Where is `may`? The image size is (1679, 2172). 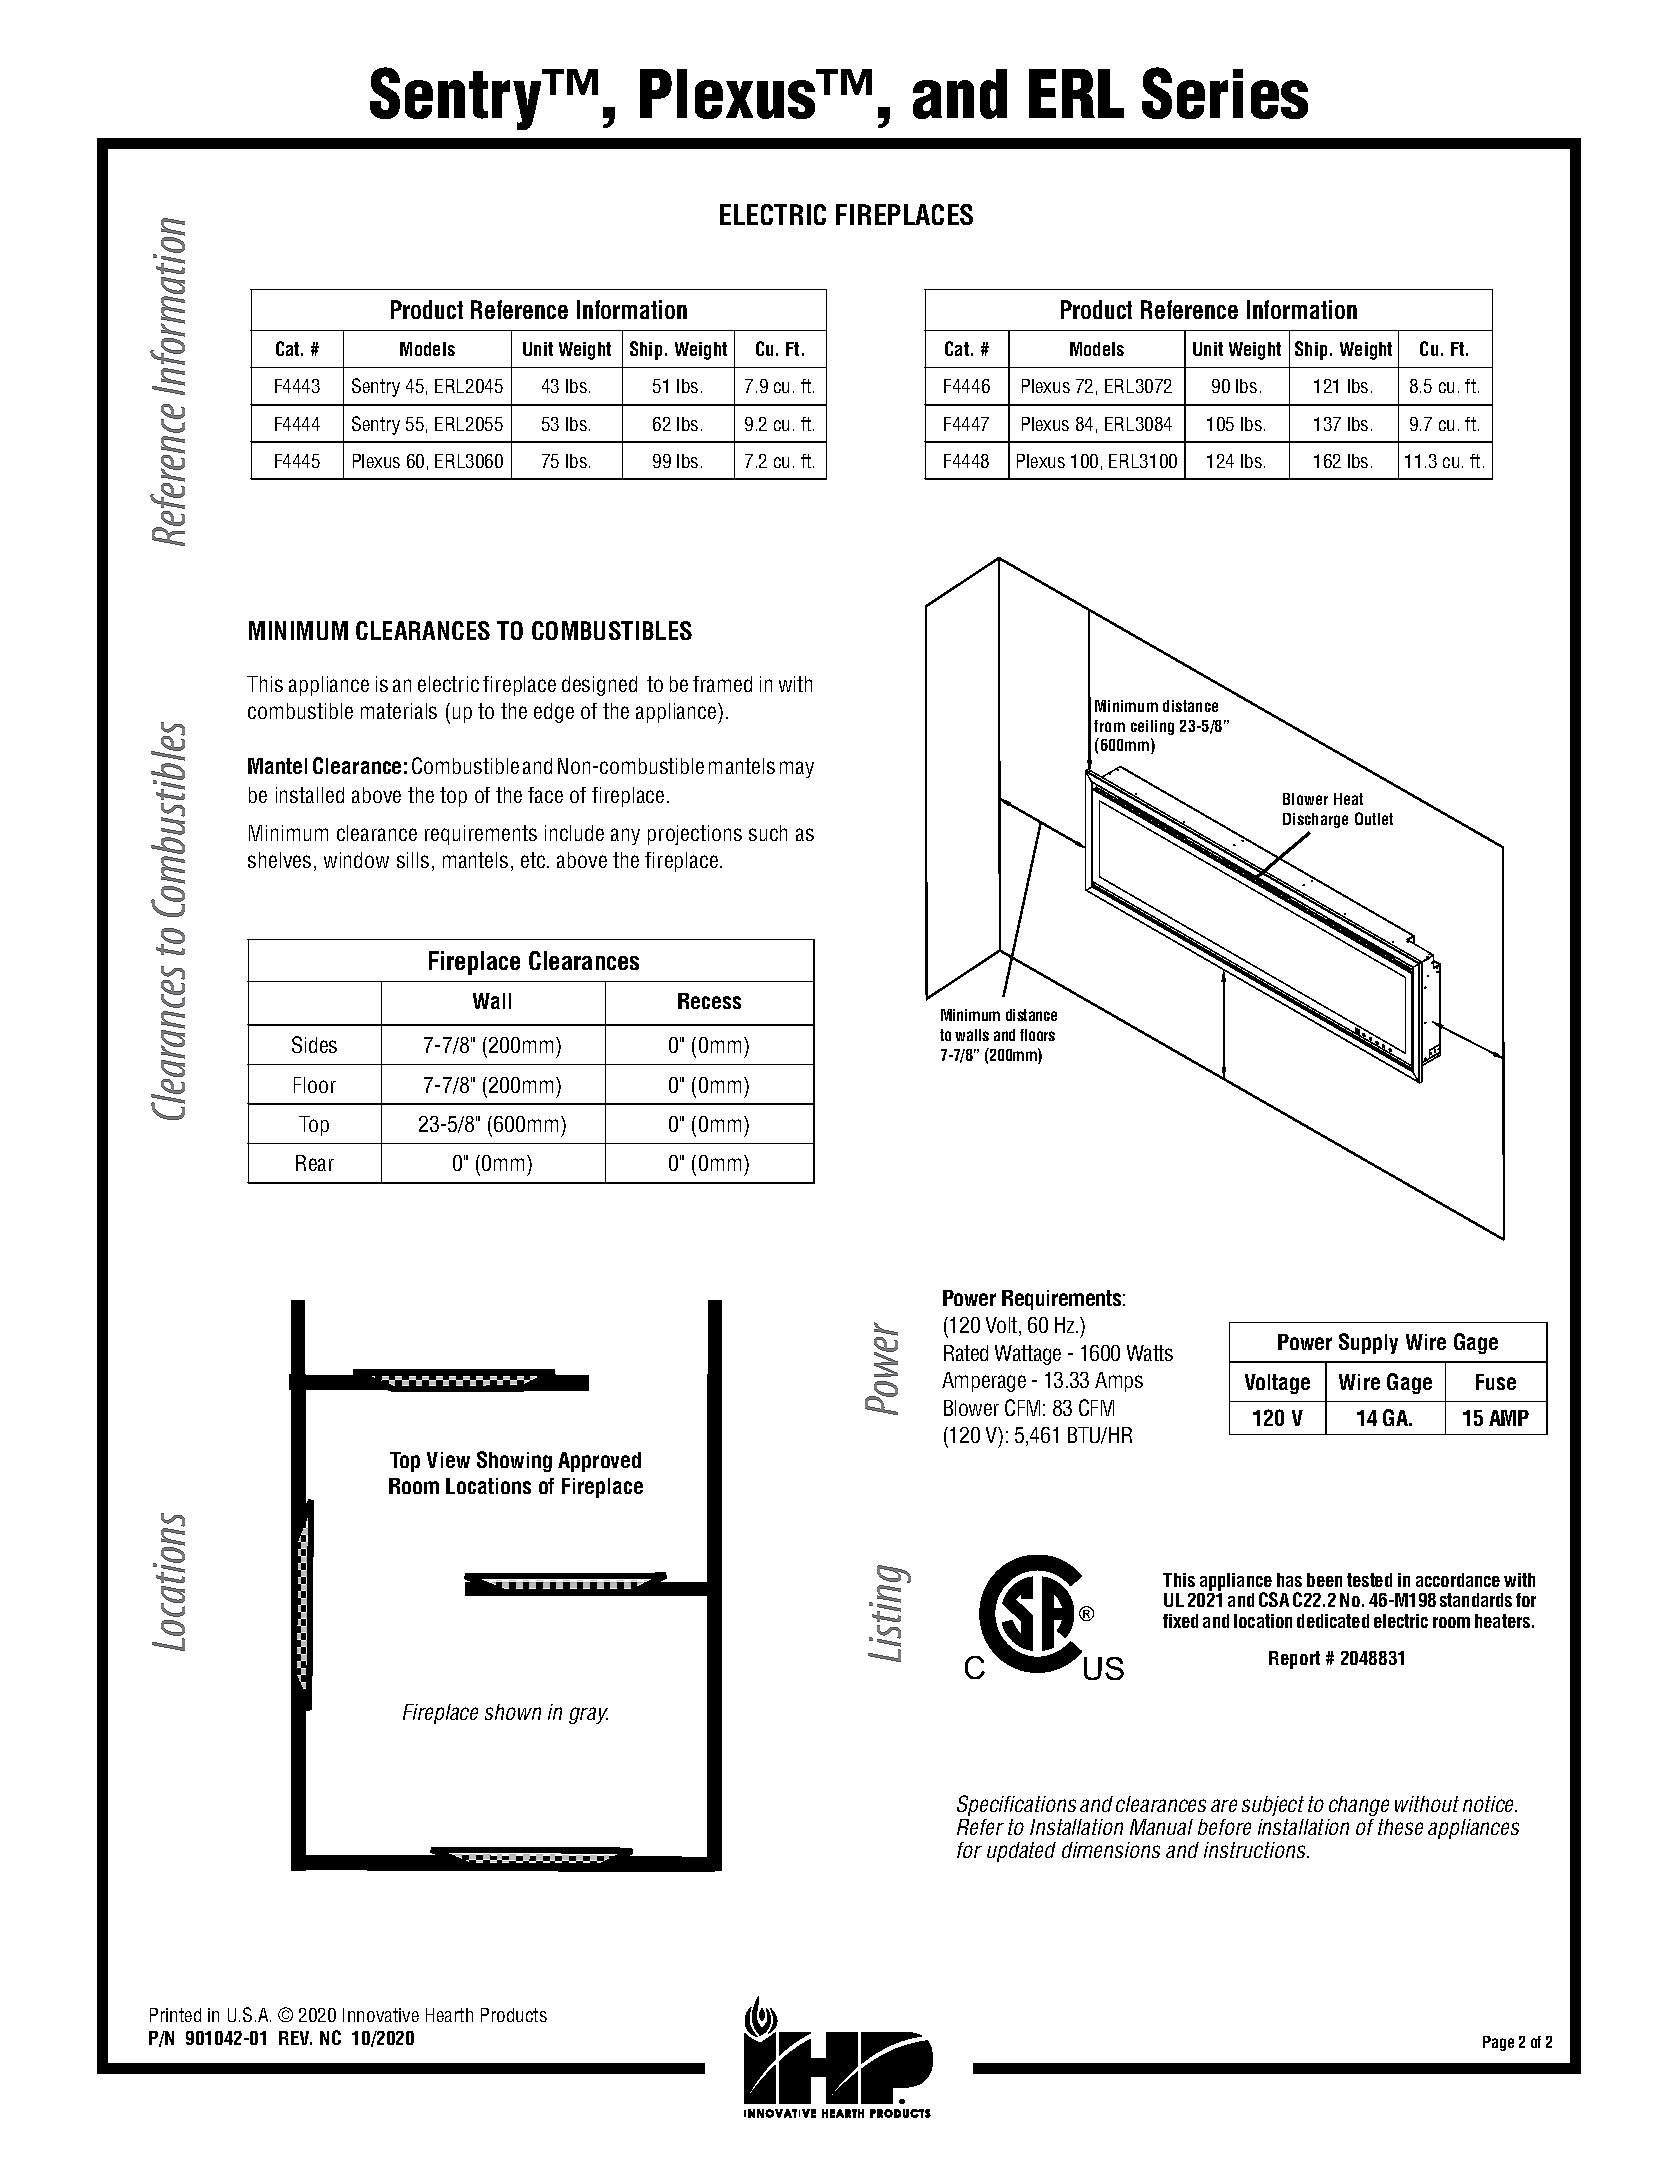 may is located at coordinates (797, 769).
